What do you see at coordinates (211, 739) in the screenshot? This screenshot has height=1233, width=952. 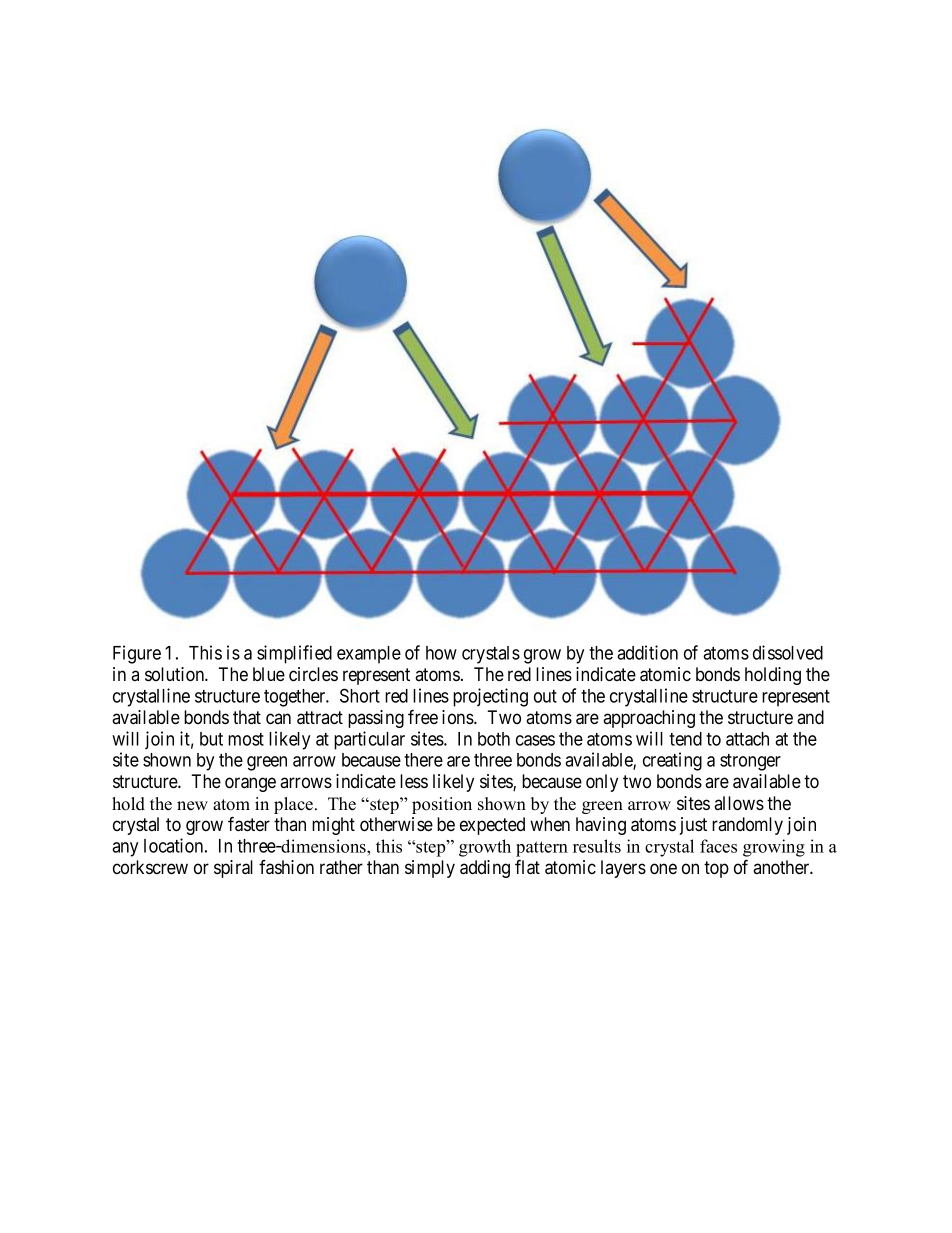 I see `but` at bounding box center [211, 739].
